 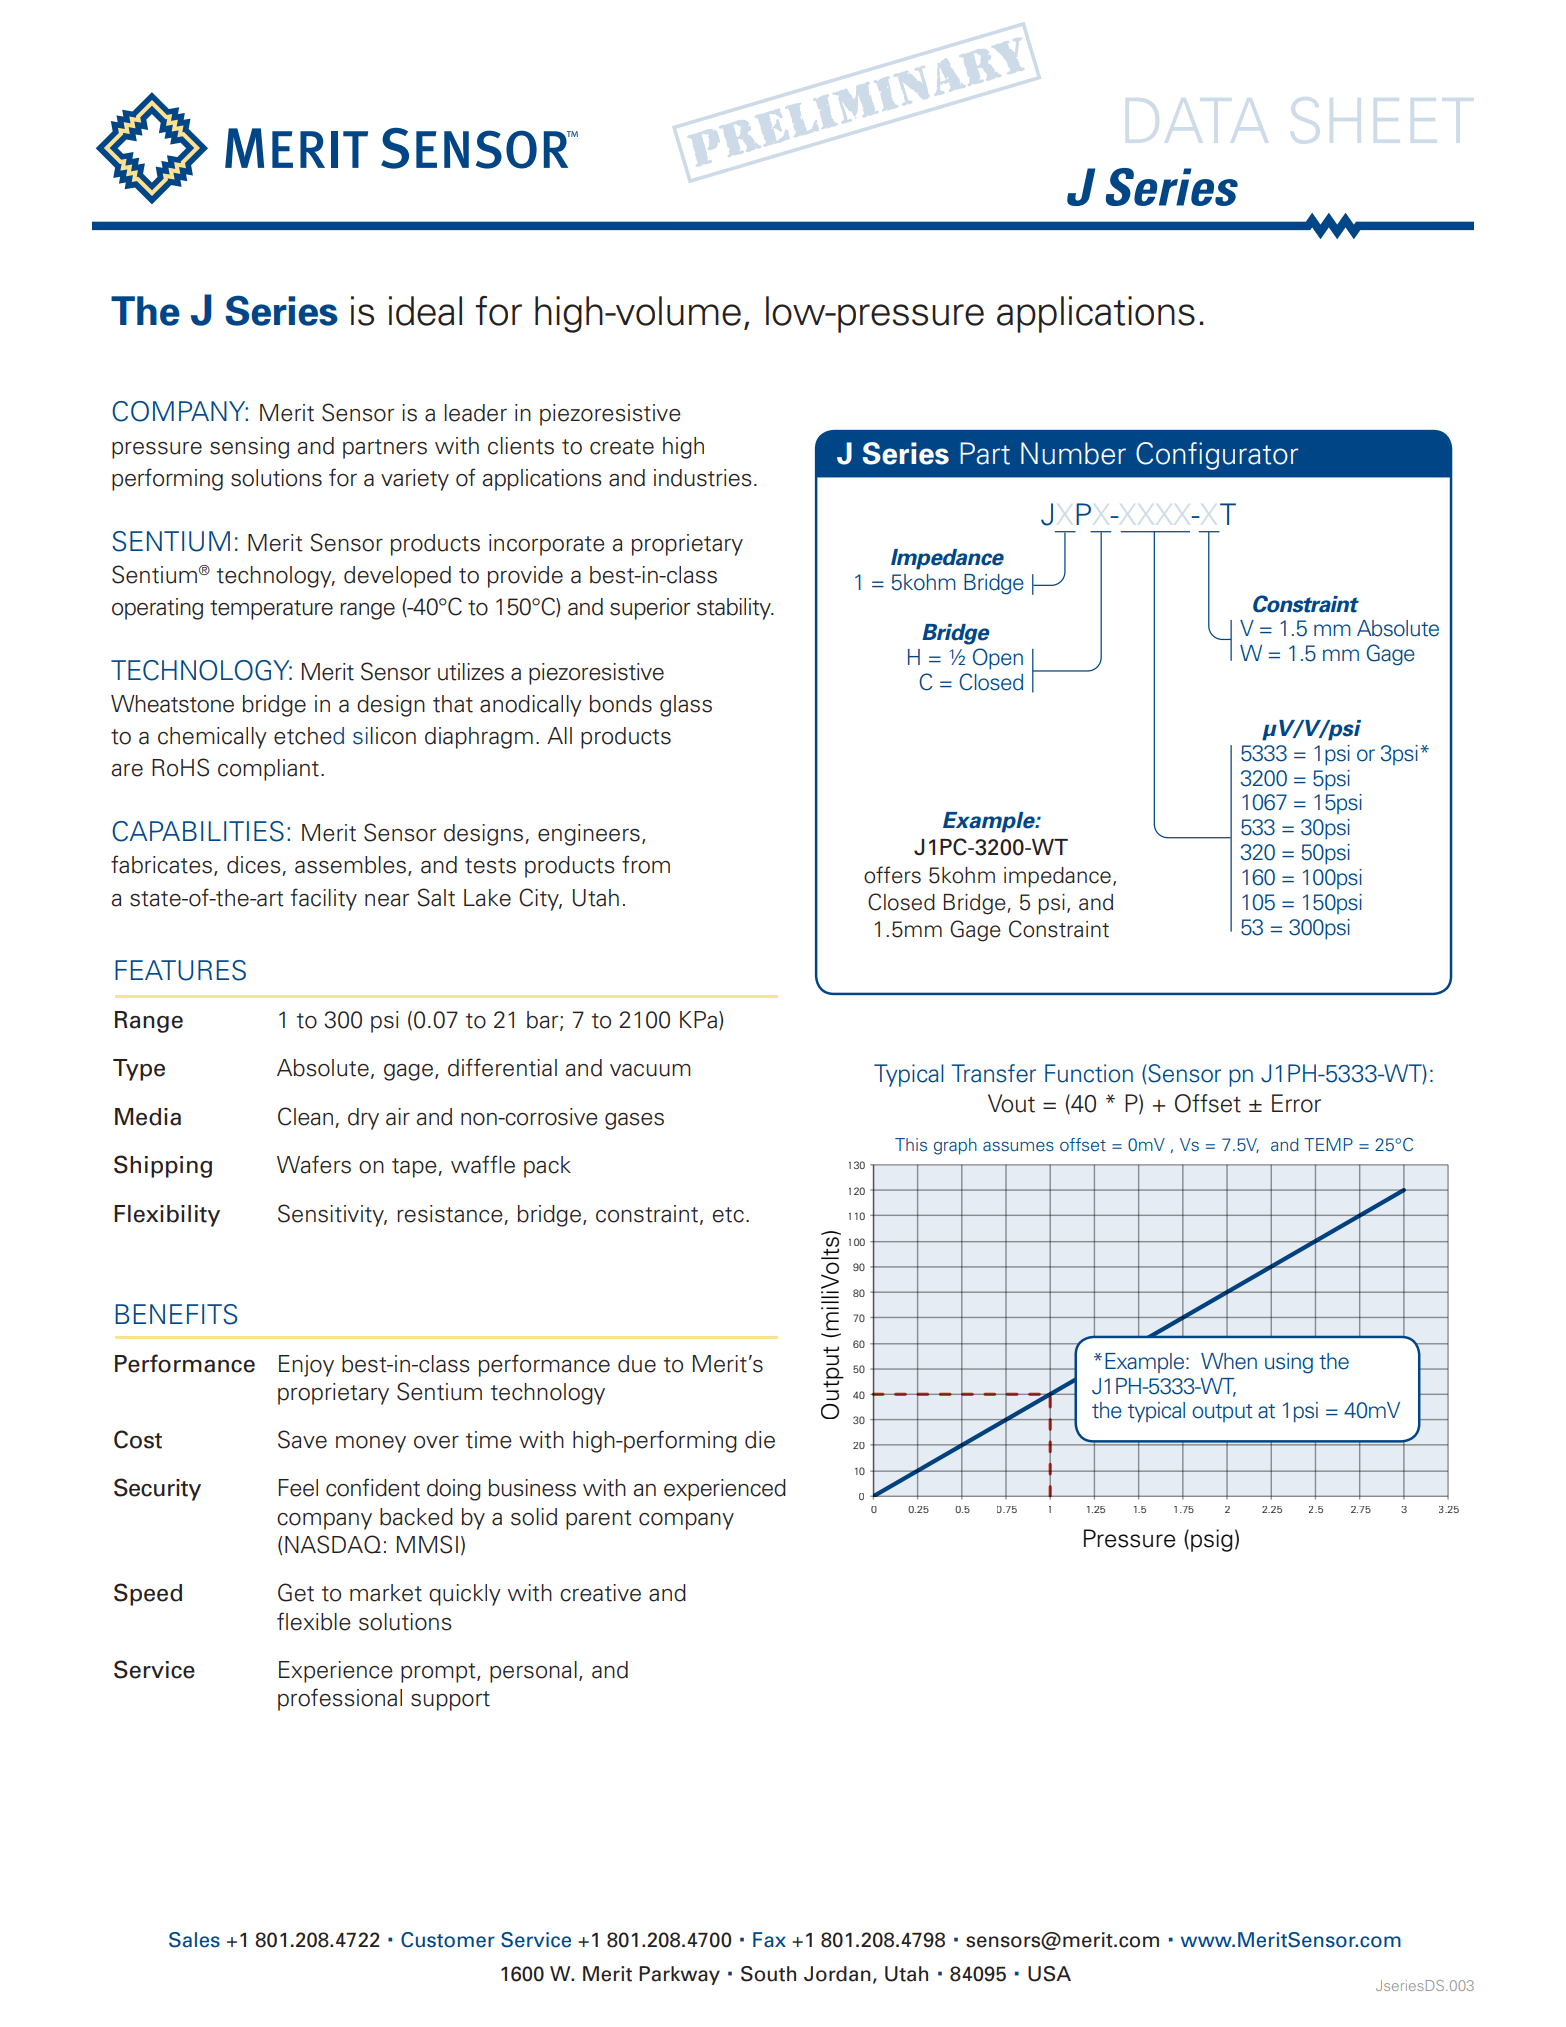 I want to click on Sales, so click(x=194, y=1940).
